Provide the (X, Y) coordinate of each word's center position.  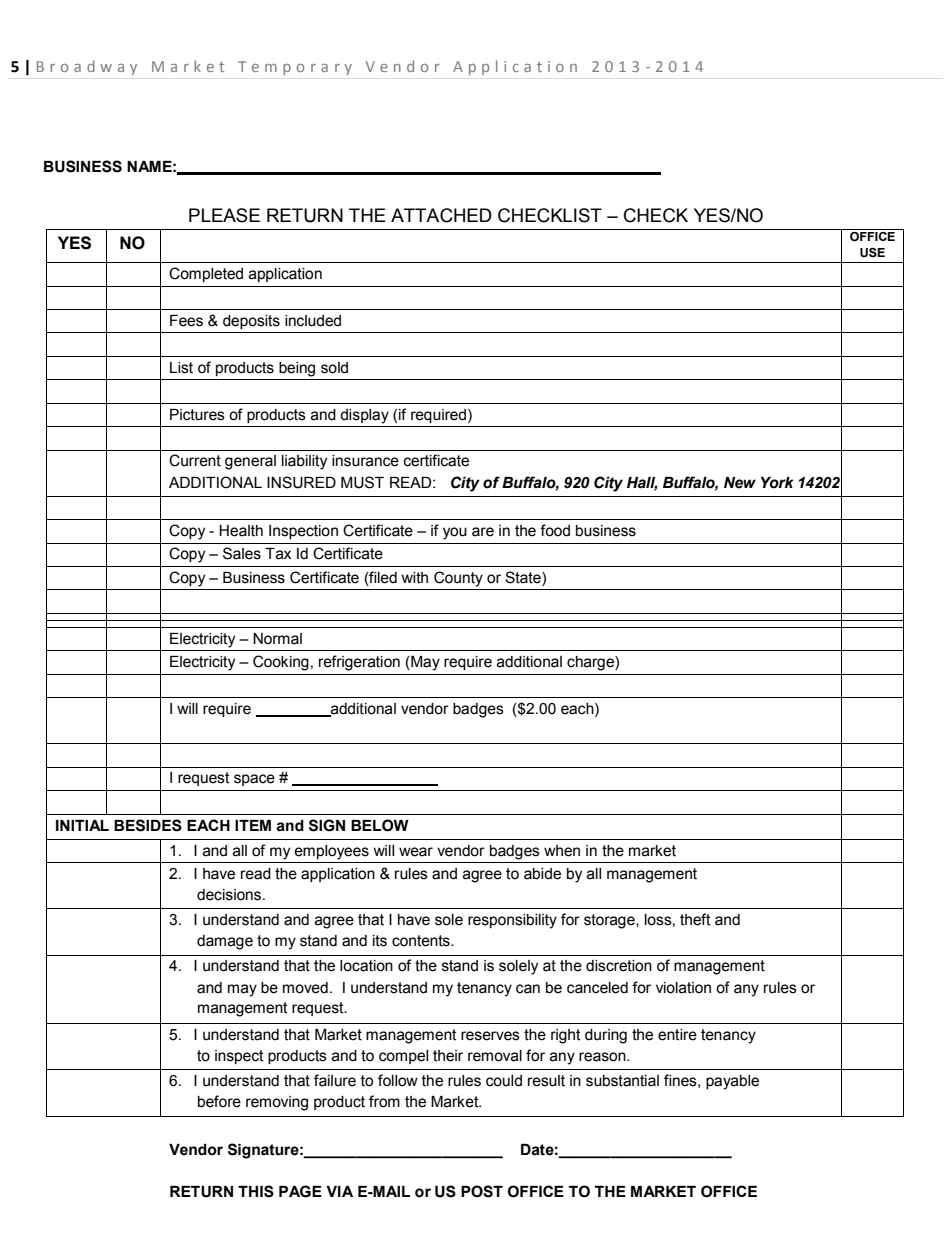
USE (872, 253)
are (483, 532)
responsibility (512, 921)
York (777, 483)
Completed (206, 274)
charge (591, 663)
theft (695, 919)
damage (225, 942)
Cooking (281, 663)
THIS (256, 1191)
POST (482, 1191)
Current (195, 460)
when (562, 851)
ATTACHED (441, 215)
